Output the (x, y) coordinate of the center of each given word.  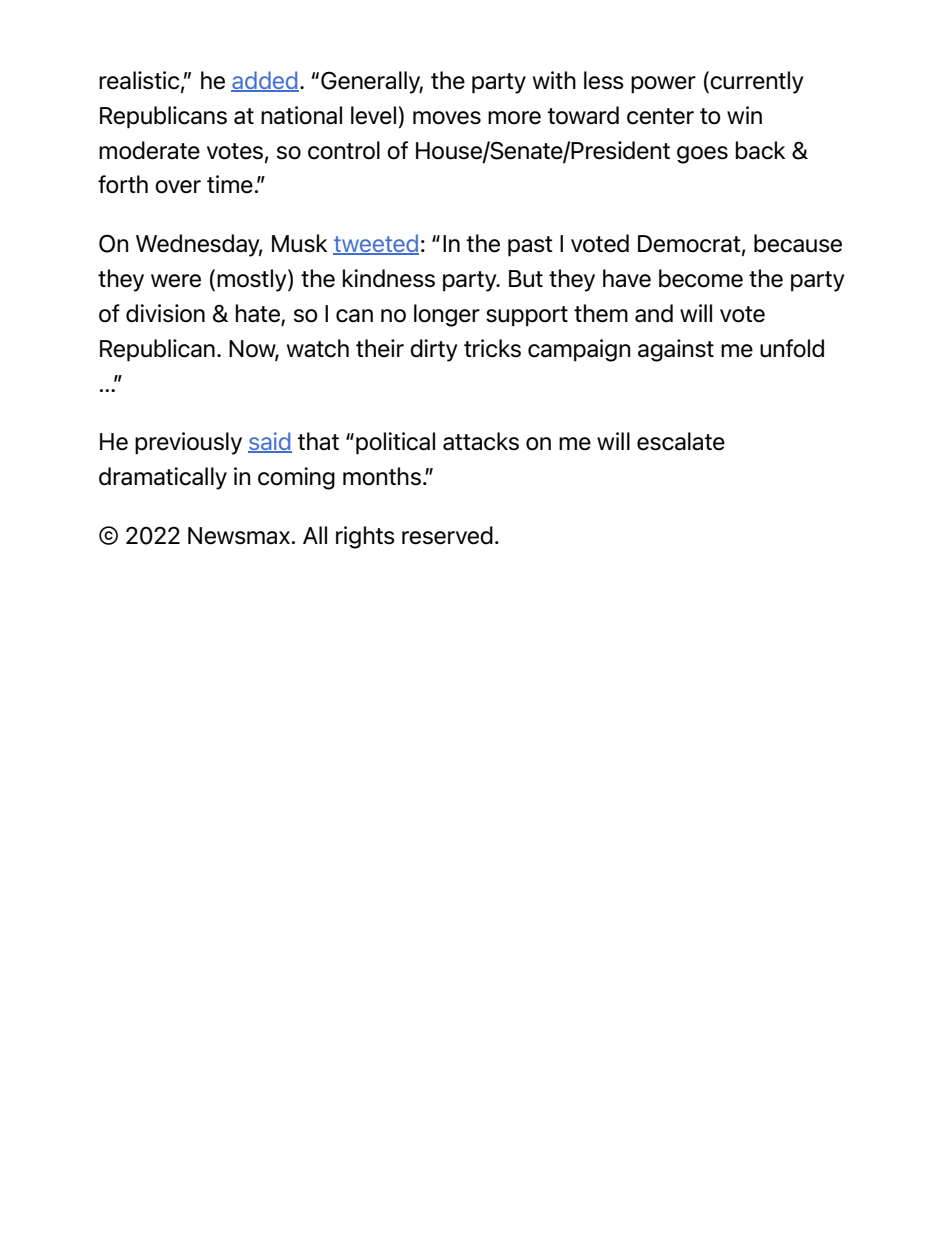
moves (447, 118)
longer (447, 315)
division (165, 313)
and (654, 313)
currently (756, 82)
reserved (447, 535)
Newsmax (240, 536)
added (265, 81)
